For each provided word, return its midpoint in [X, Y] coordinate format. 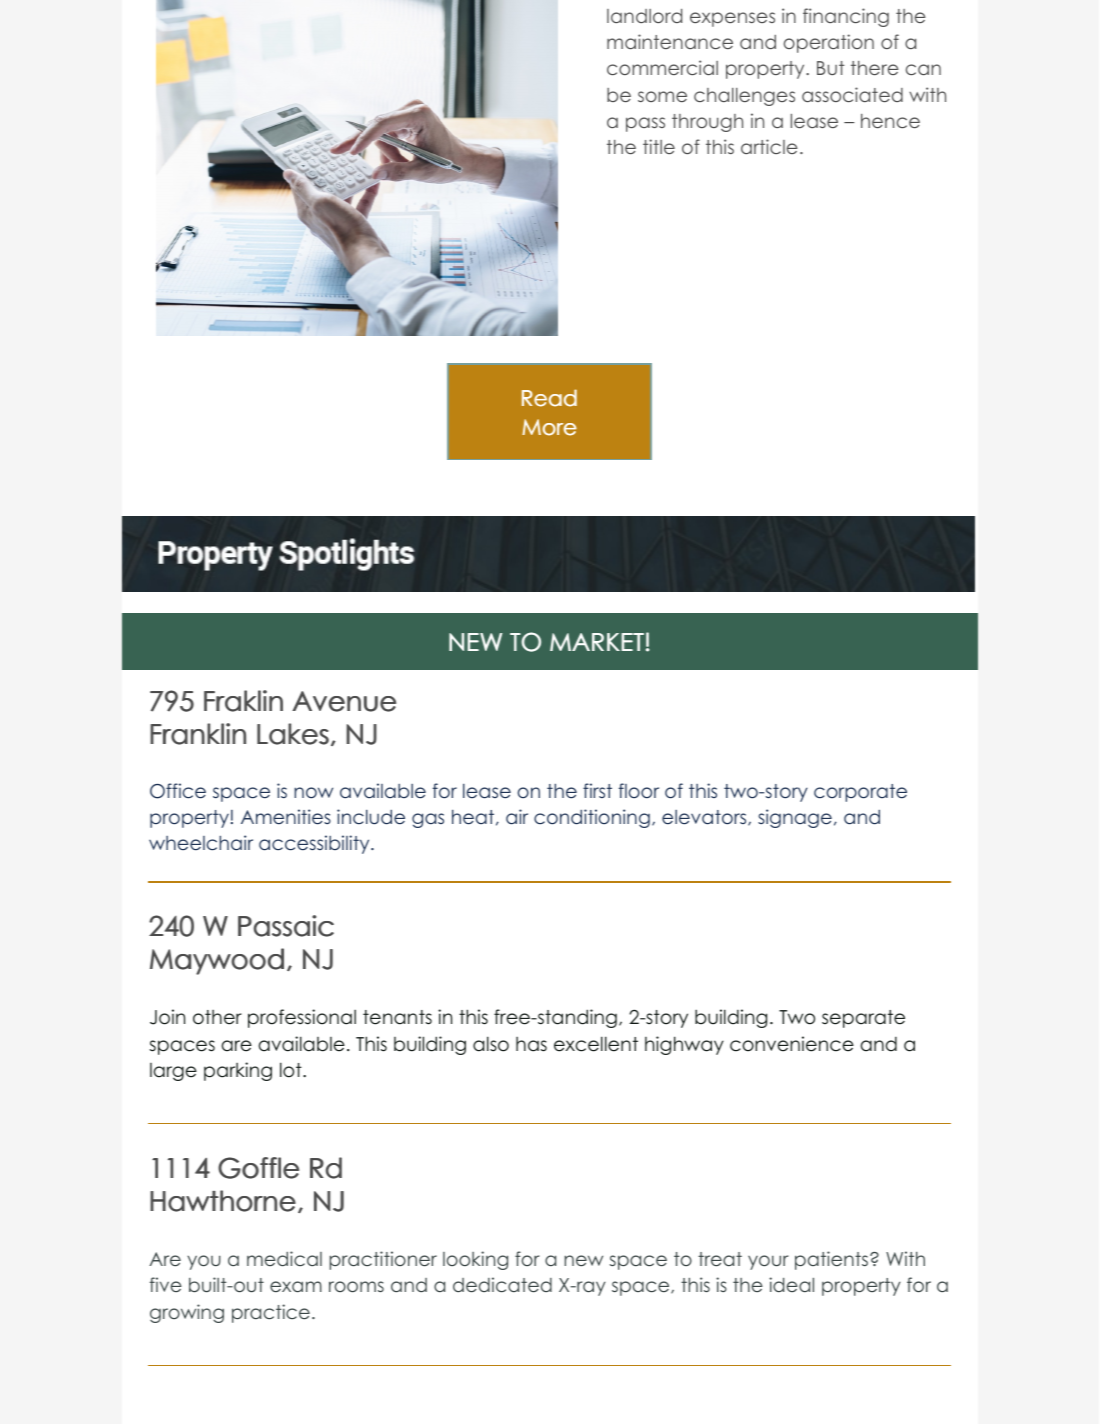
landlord [644, 16]
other [217, 1017]
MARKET [597, 642]
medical [284, 1258]
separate [863, 1019]
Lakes [293, 734]
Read [549, 398]
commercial [662, 67]
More [549, 427]
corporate [860, 793]
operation [829, 43]
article [769, 146]
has [531, 1044]
